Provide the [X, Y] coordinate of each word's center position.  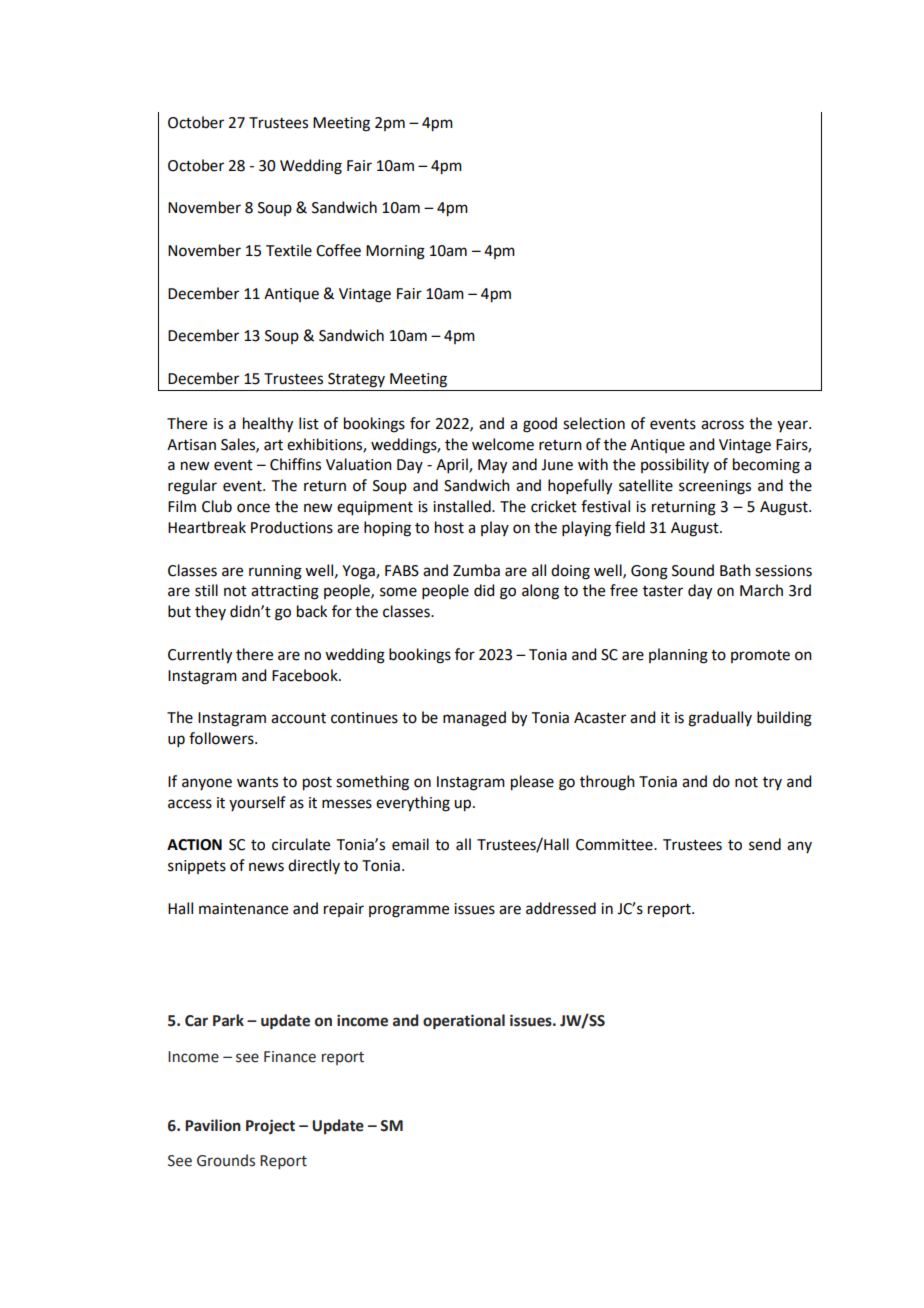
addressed [561, 908]
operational [464, 1022]
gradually [720, 719]
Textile [289, 250]
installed [463, 506]
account [298, 718]
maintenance [243, 909]
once [253, 508]
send [765, 844]
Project [270, 1126]
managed [474, 719]
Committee [615, 845]
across [722, 425]
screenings [715, 487]
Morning [395, 252]
